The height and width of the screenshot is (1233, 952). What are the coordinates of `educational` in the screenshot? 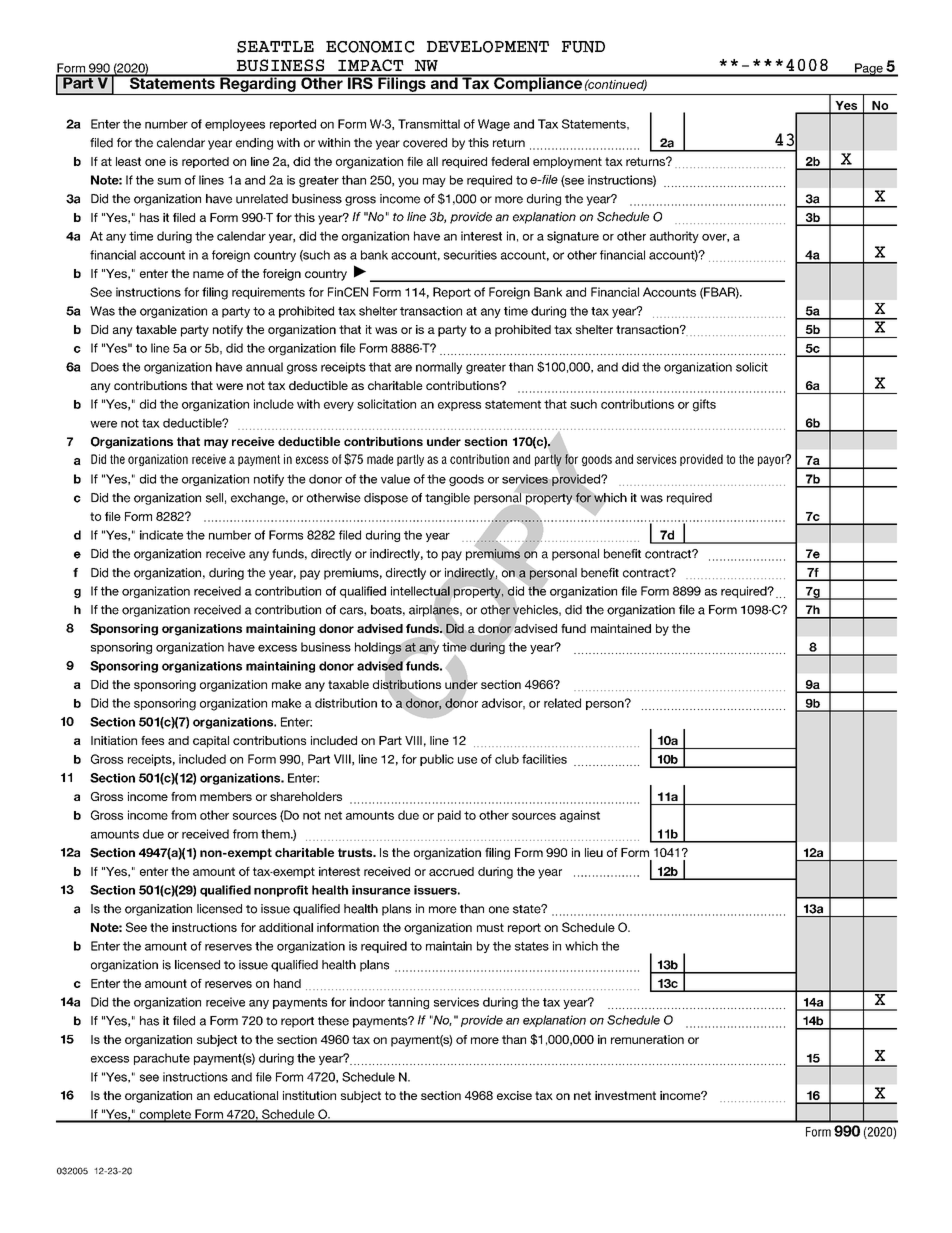 It's located at (246, 1095).
